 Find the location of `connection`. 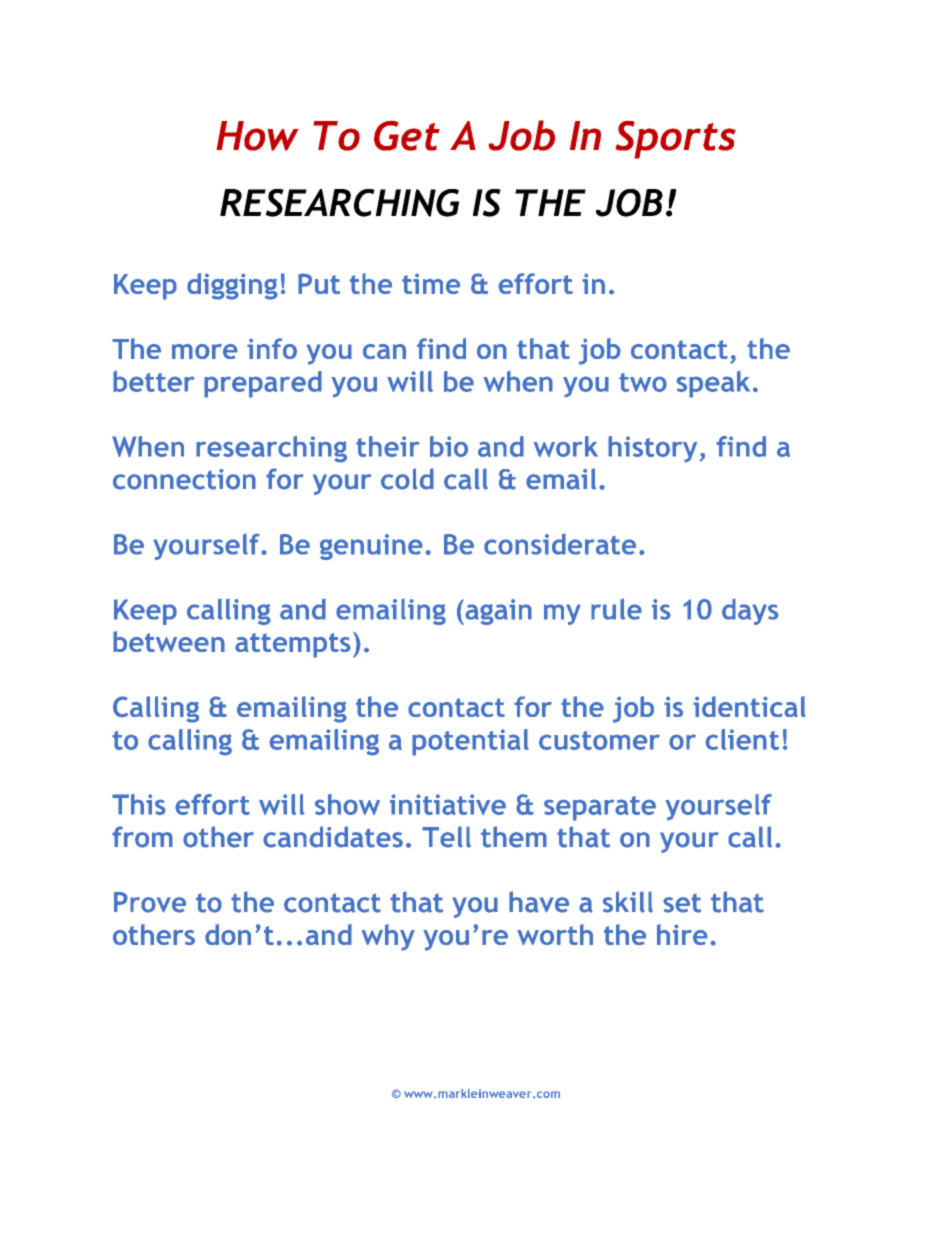

connection is located at coordinates (184, 479).
